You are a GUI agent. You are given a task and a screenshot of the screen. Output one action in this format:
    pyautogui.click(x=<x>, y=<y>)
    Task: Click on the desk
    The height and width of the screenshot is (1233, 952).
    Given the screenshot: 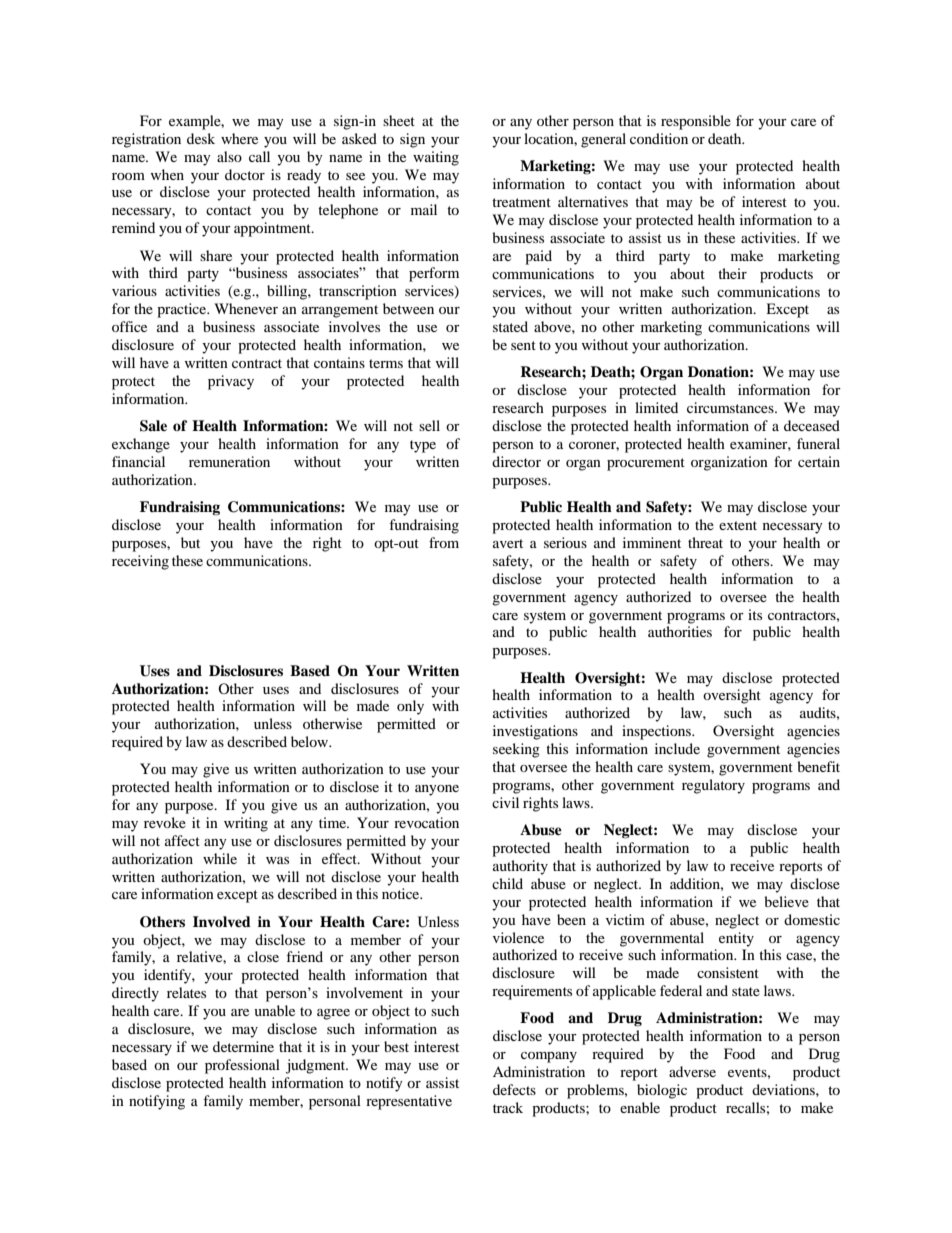 What is the action you would take?
    pyautogui.click(x=201, y=138)
